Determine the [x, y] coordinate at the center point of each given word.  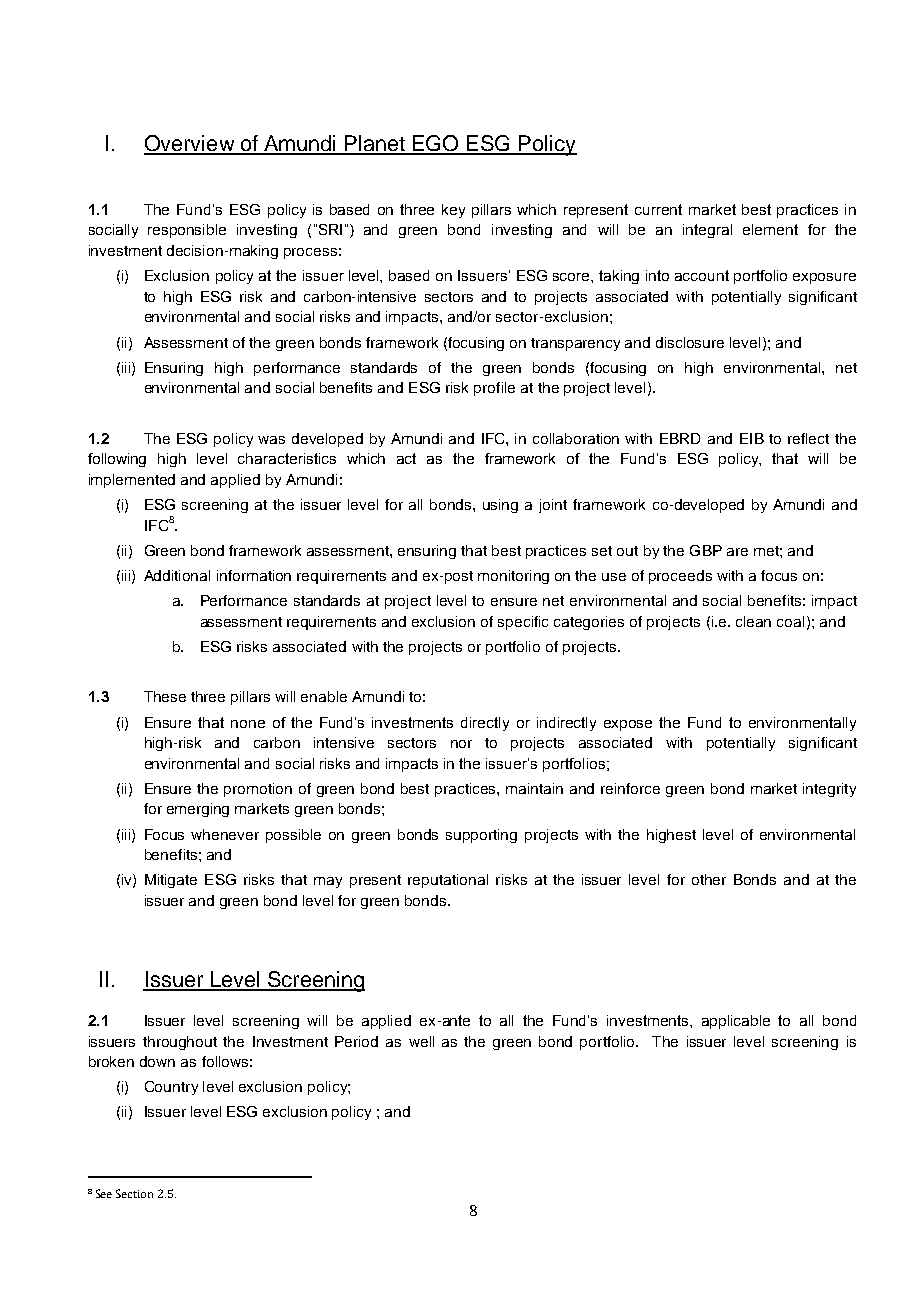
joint [553, 506]
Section [134, 1193]
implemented [132, 481]
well [421, 1041]
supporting [481, 836]
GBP [706, 550]
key [453, 211]
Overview [190, 144]
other [709, 879]
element [770, 229]
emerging [198, 810]
